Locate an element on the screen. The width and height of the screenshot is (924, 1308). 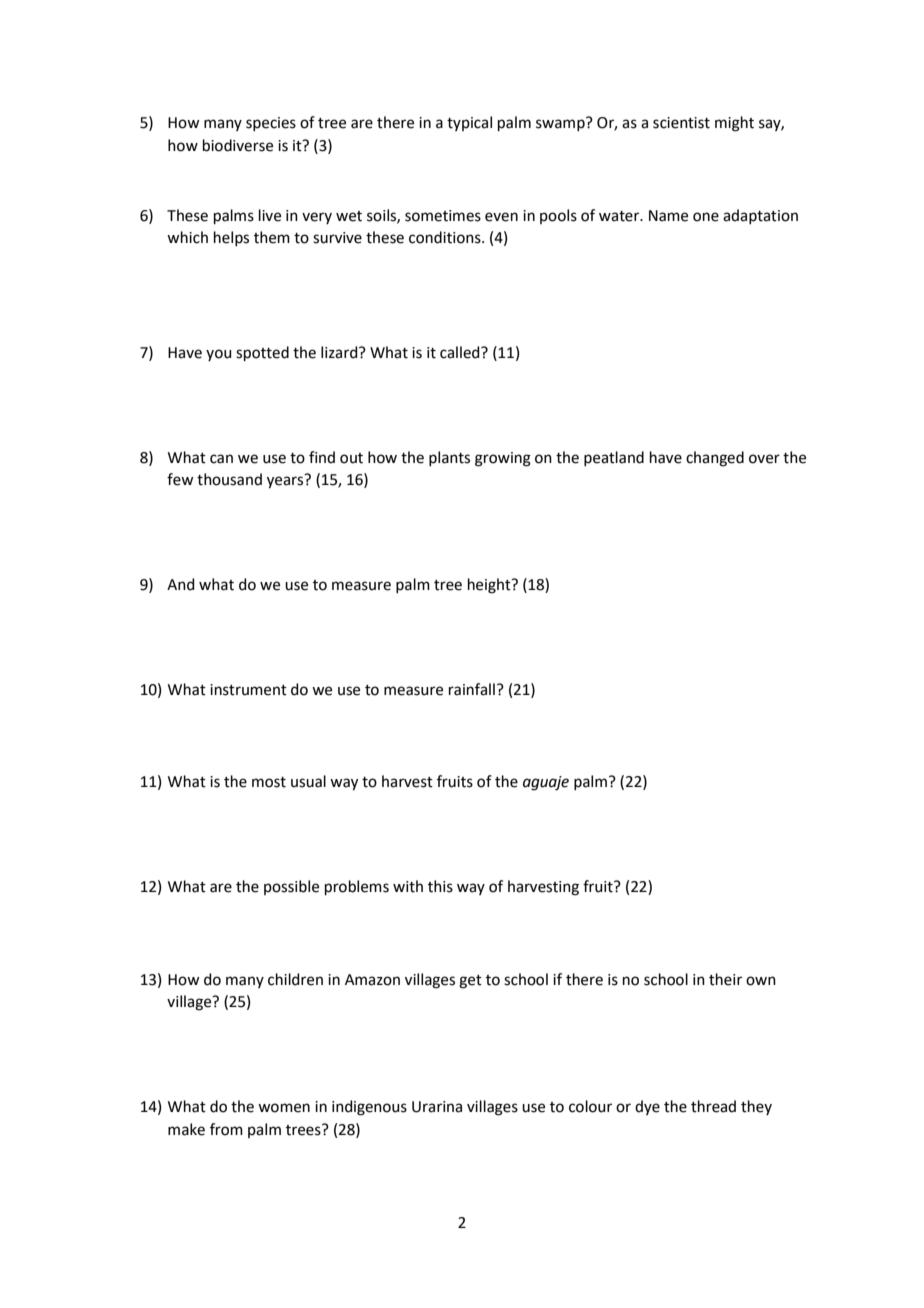
changed is located at coordinates (715, 459).
